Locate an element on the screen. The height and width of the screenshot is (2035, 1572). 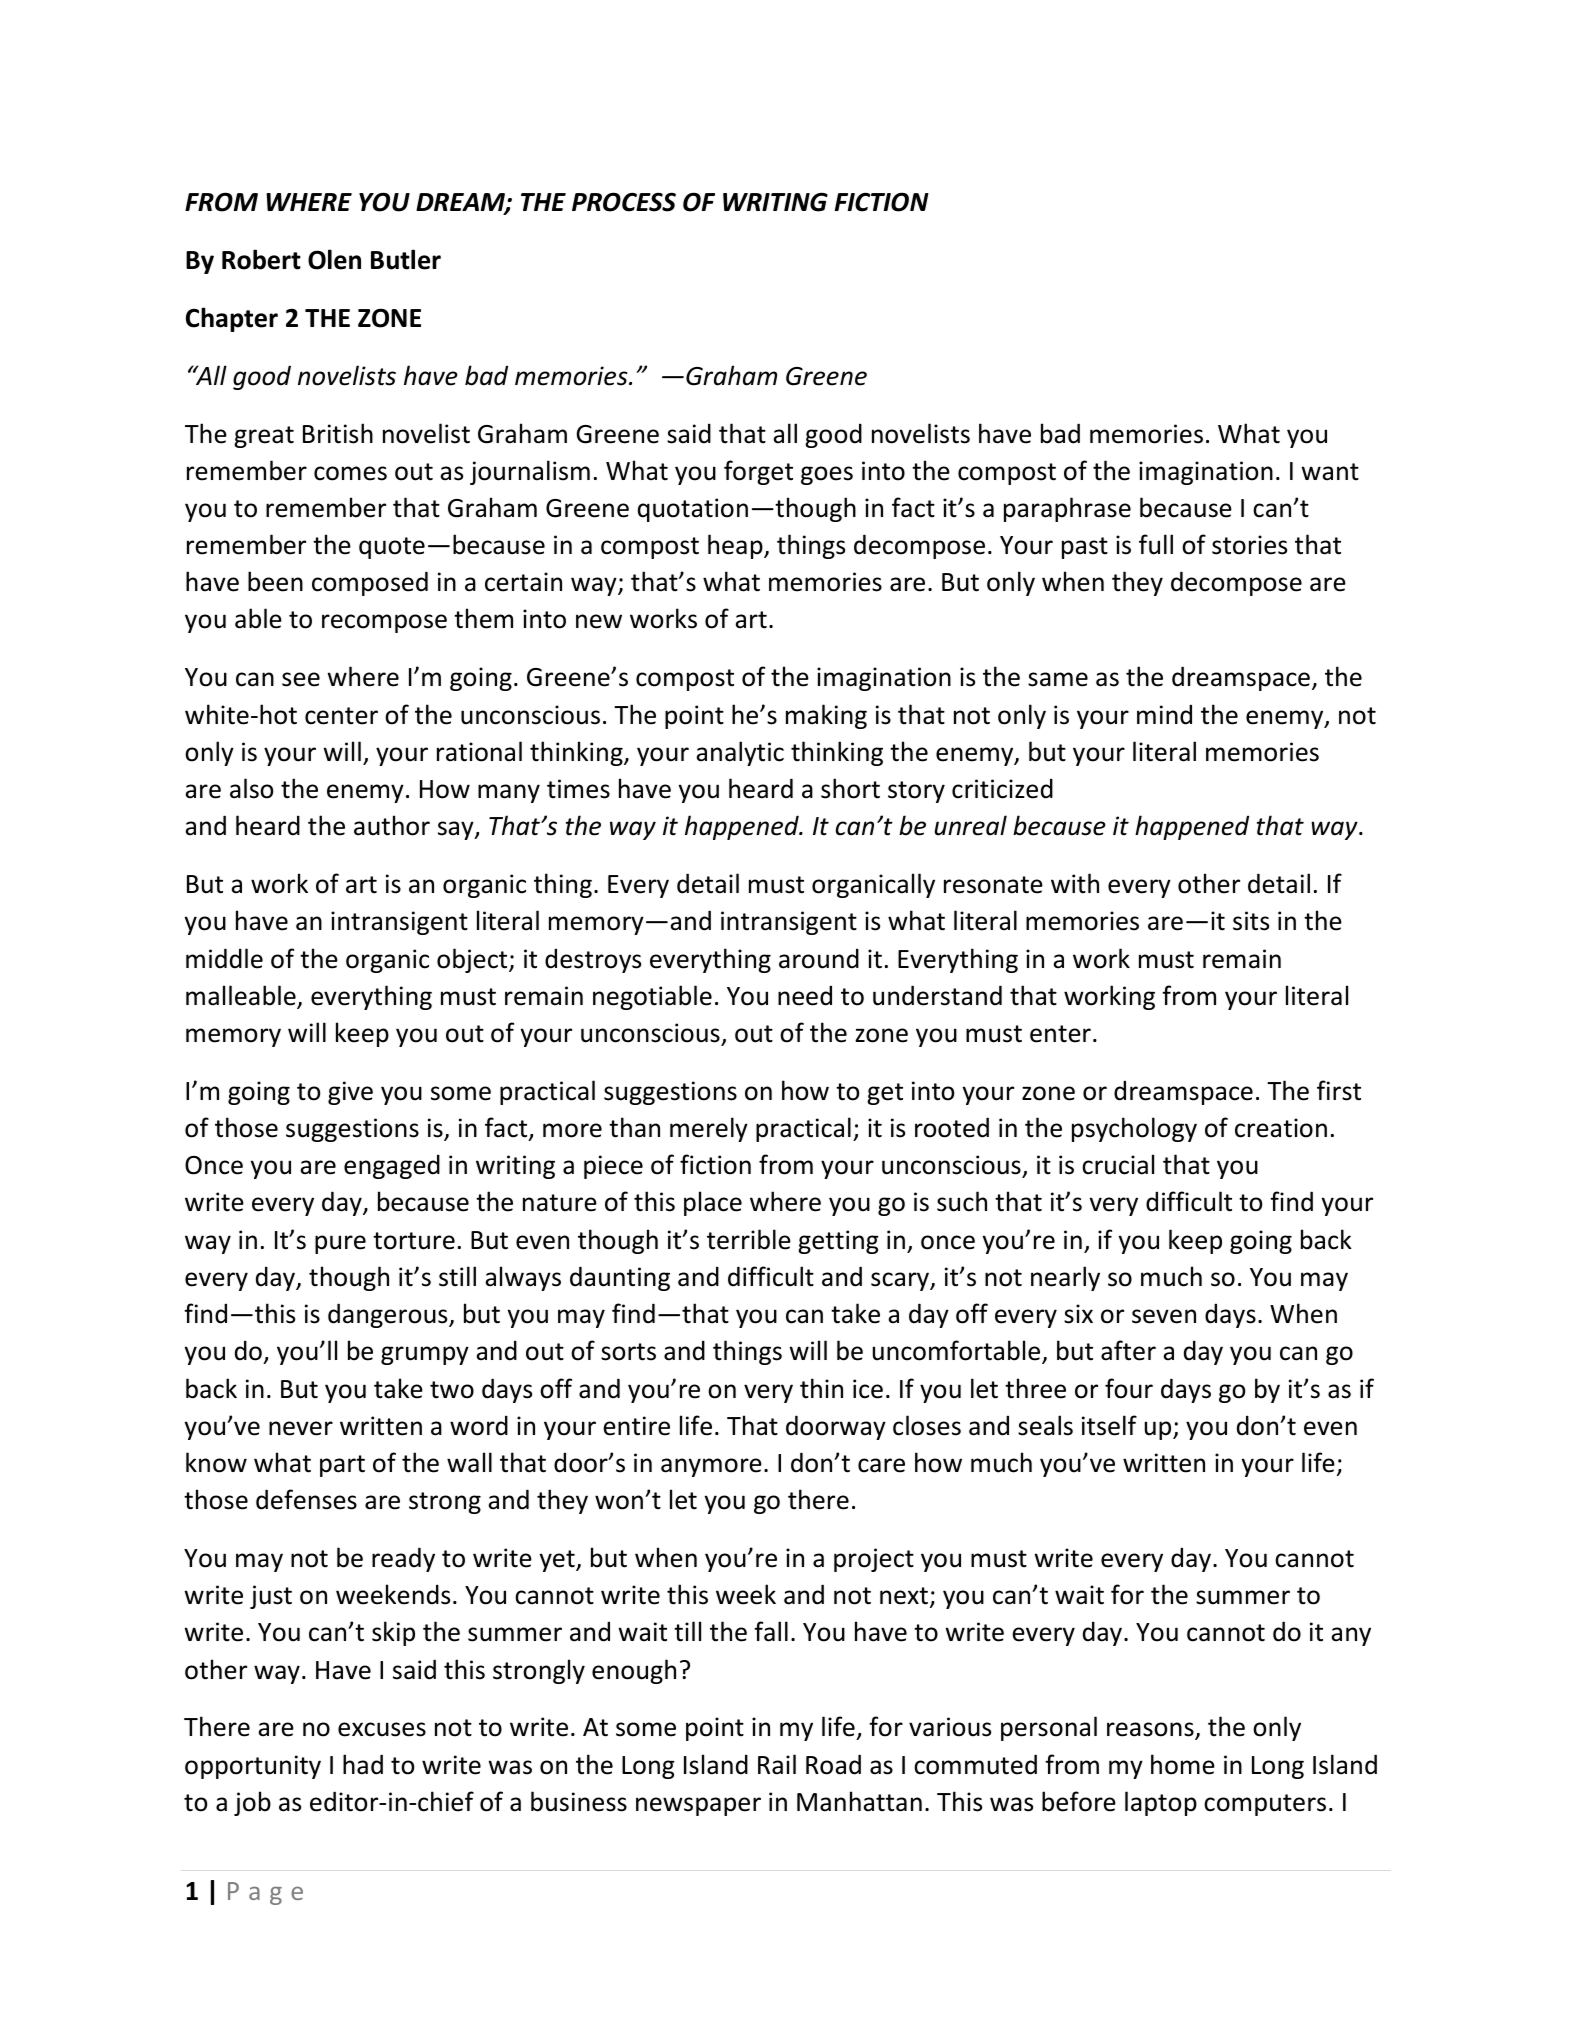
itself is located at coordinates (1109, 1425).
